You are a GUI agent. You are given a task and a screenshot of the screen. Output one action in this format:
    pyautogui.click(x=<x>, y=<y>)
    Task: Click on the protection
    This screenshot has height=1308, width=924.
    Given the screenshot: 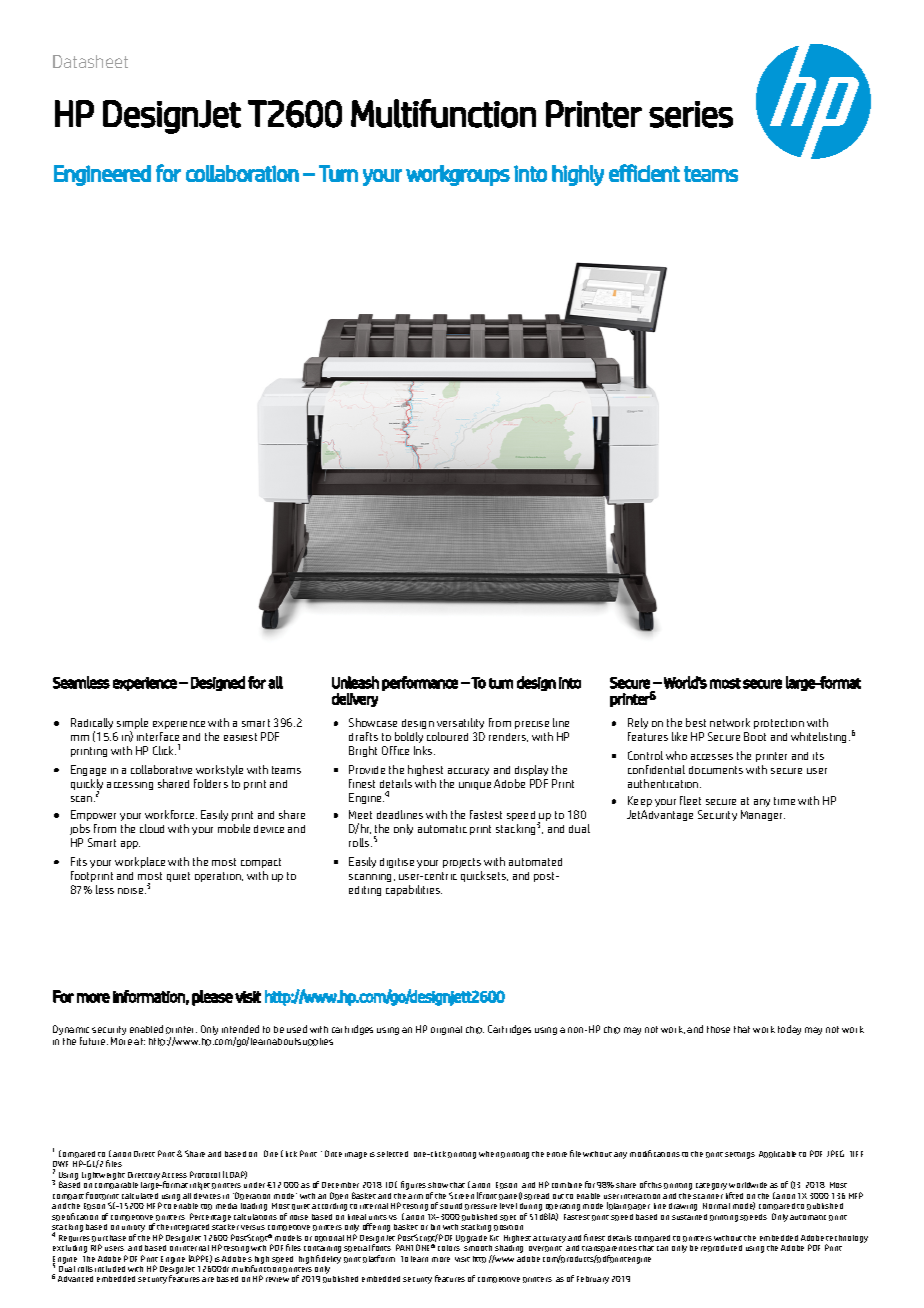 What is the action you would take?
    pyautogui.click(x=779, y=724)
